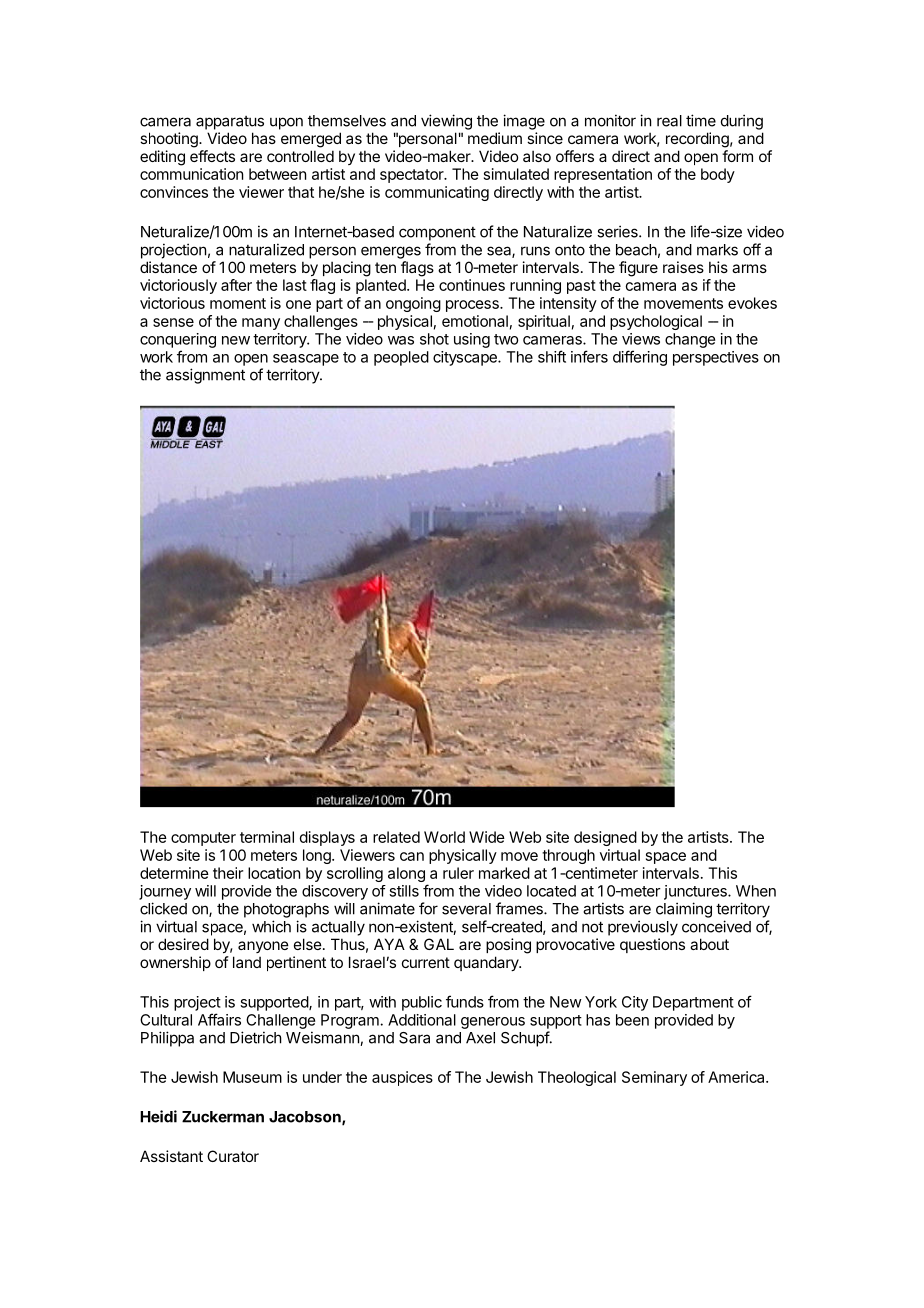 The width and height of the screenshot is (924, 1308). I want to click on real, so click(669, 121).
